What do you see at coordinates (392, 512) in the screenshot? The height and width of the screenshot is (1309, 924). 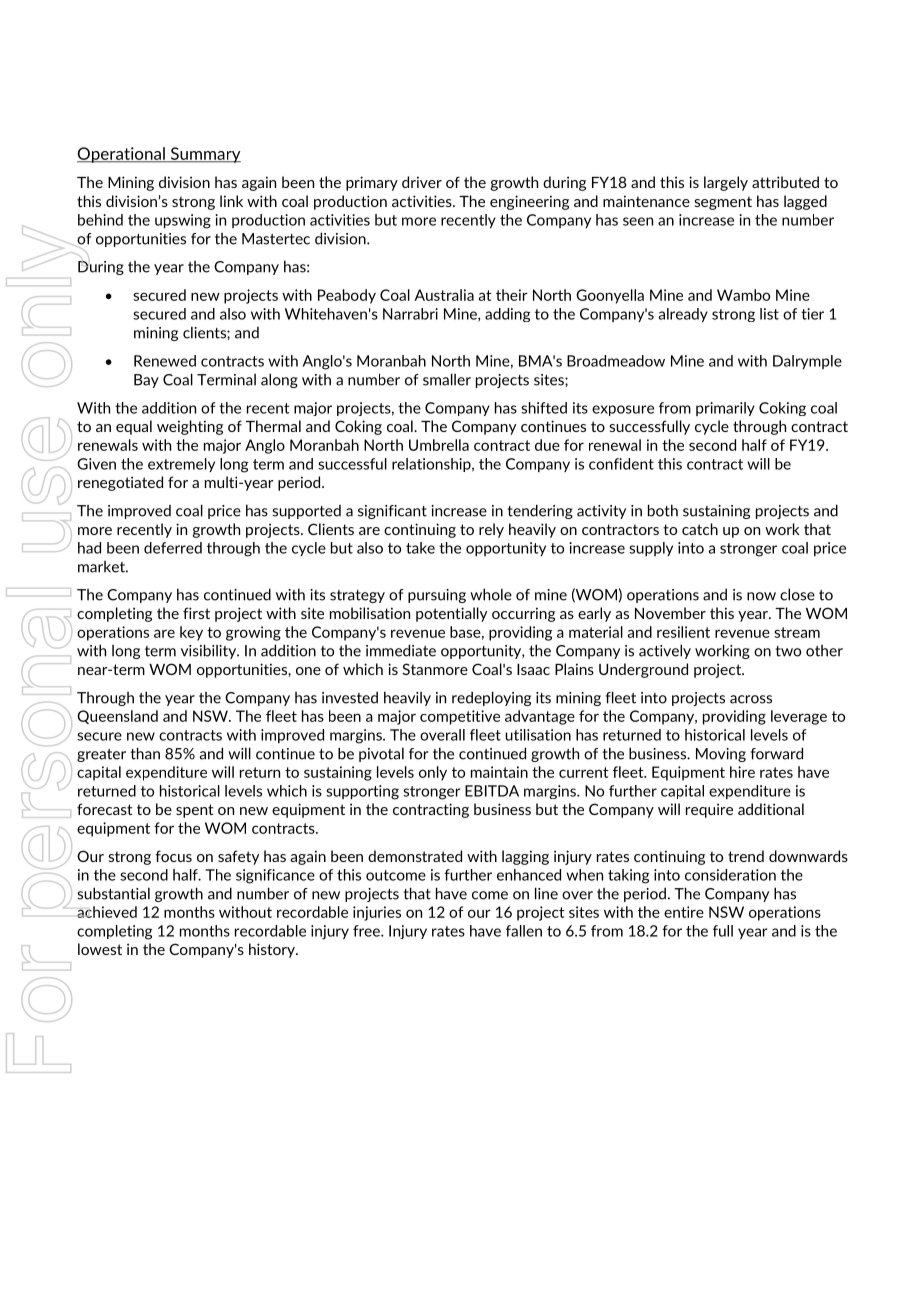 I see `significant` at bounding box center [392, 512].
